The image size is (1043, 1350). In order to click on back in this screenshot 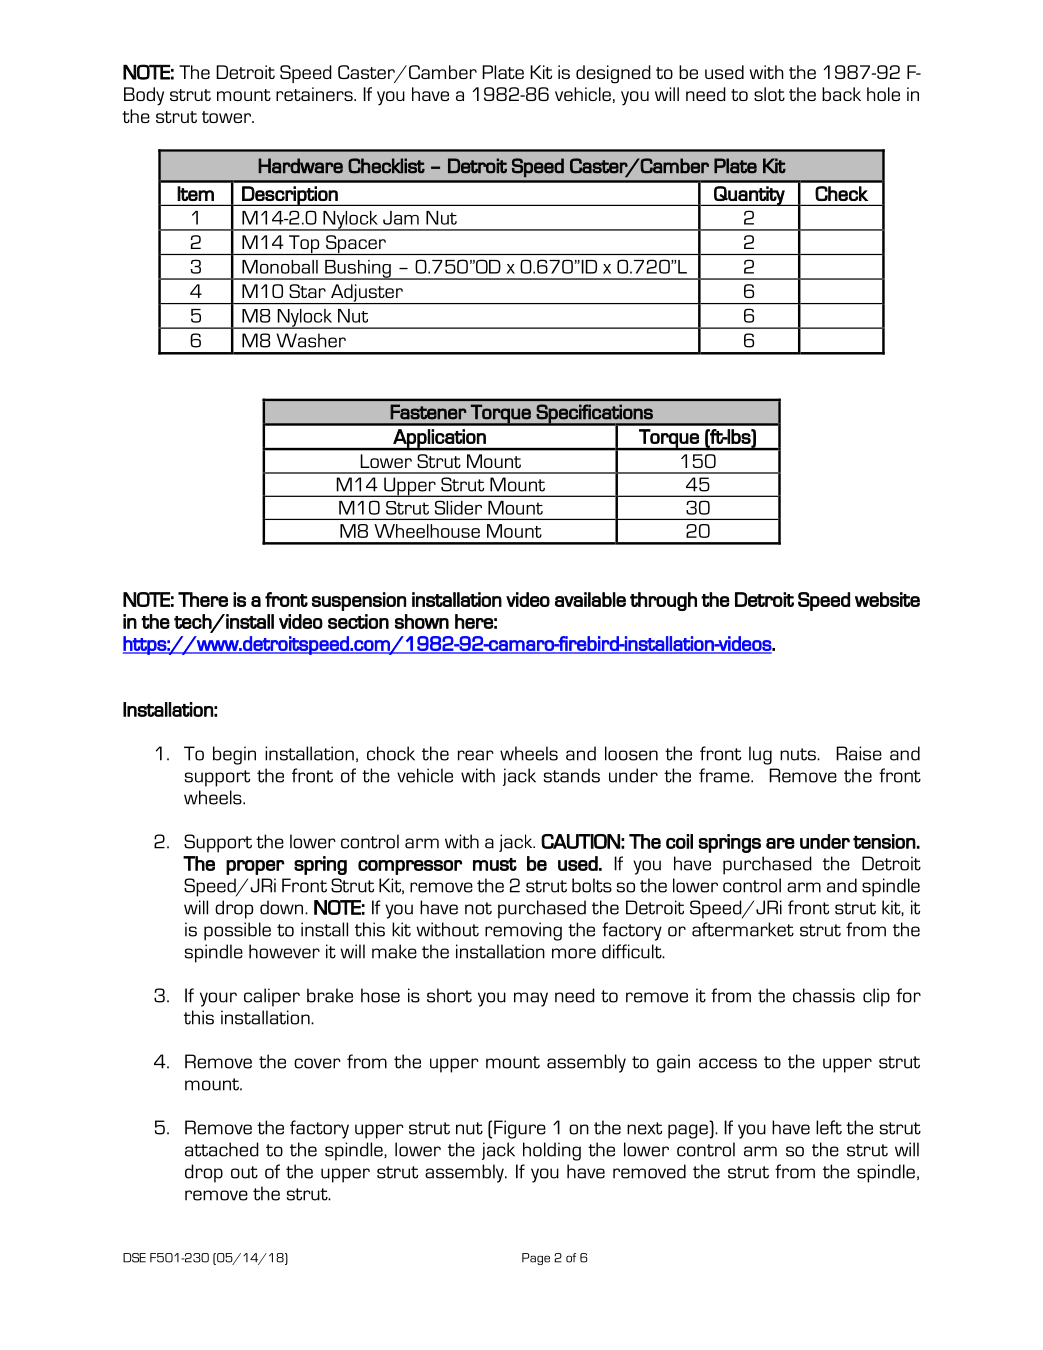, I will do `click(841, 94)`.
